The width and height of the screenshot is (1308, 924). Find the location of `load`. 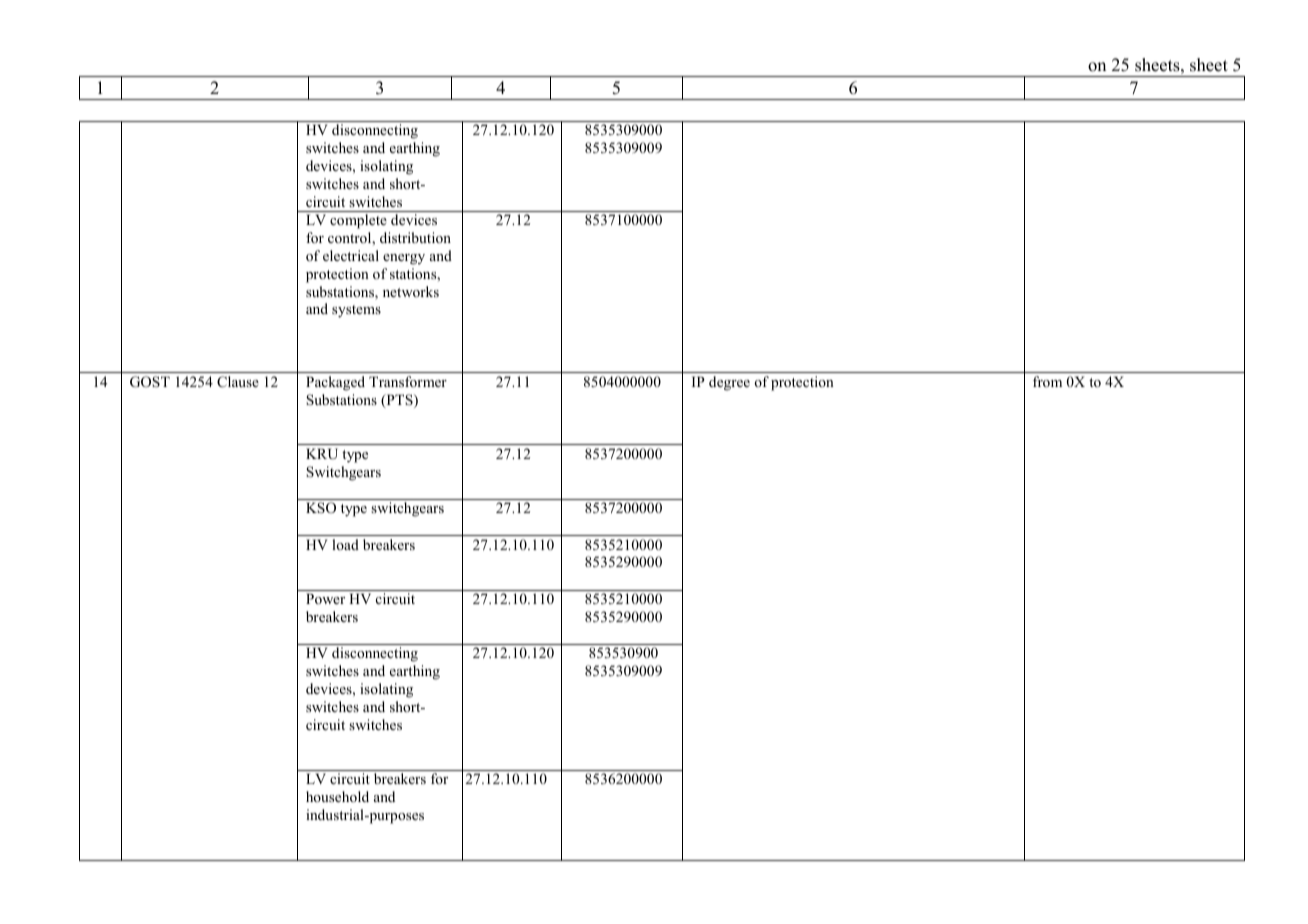

load is located at coordinates (345, 544).
